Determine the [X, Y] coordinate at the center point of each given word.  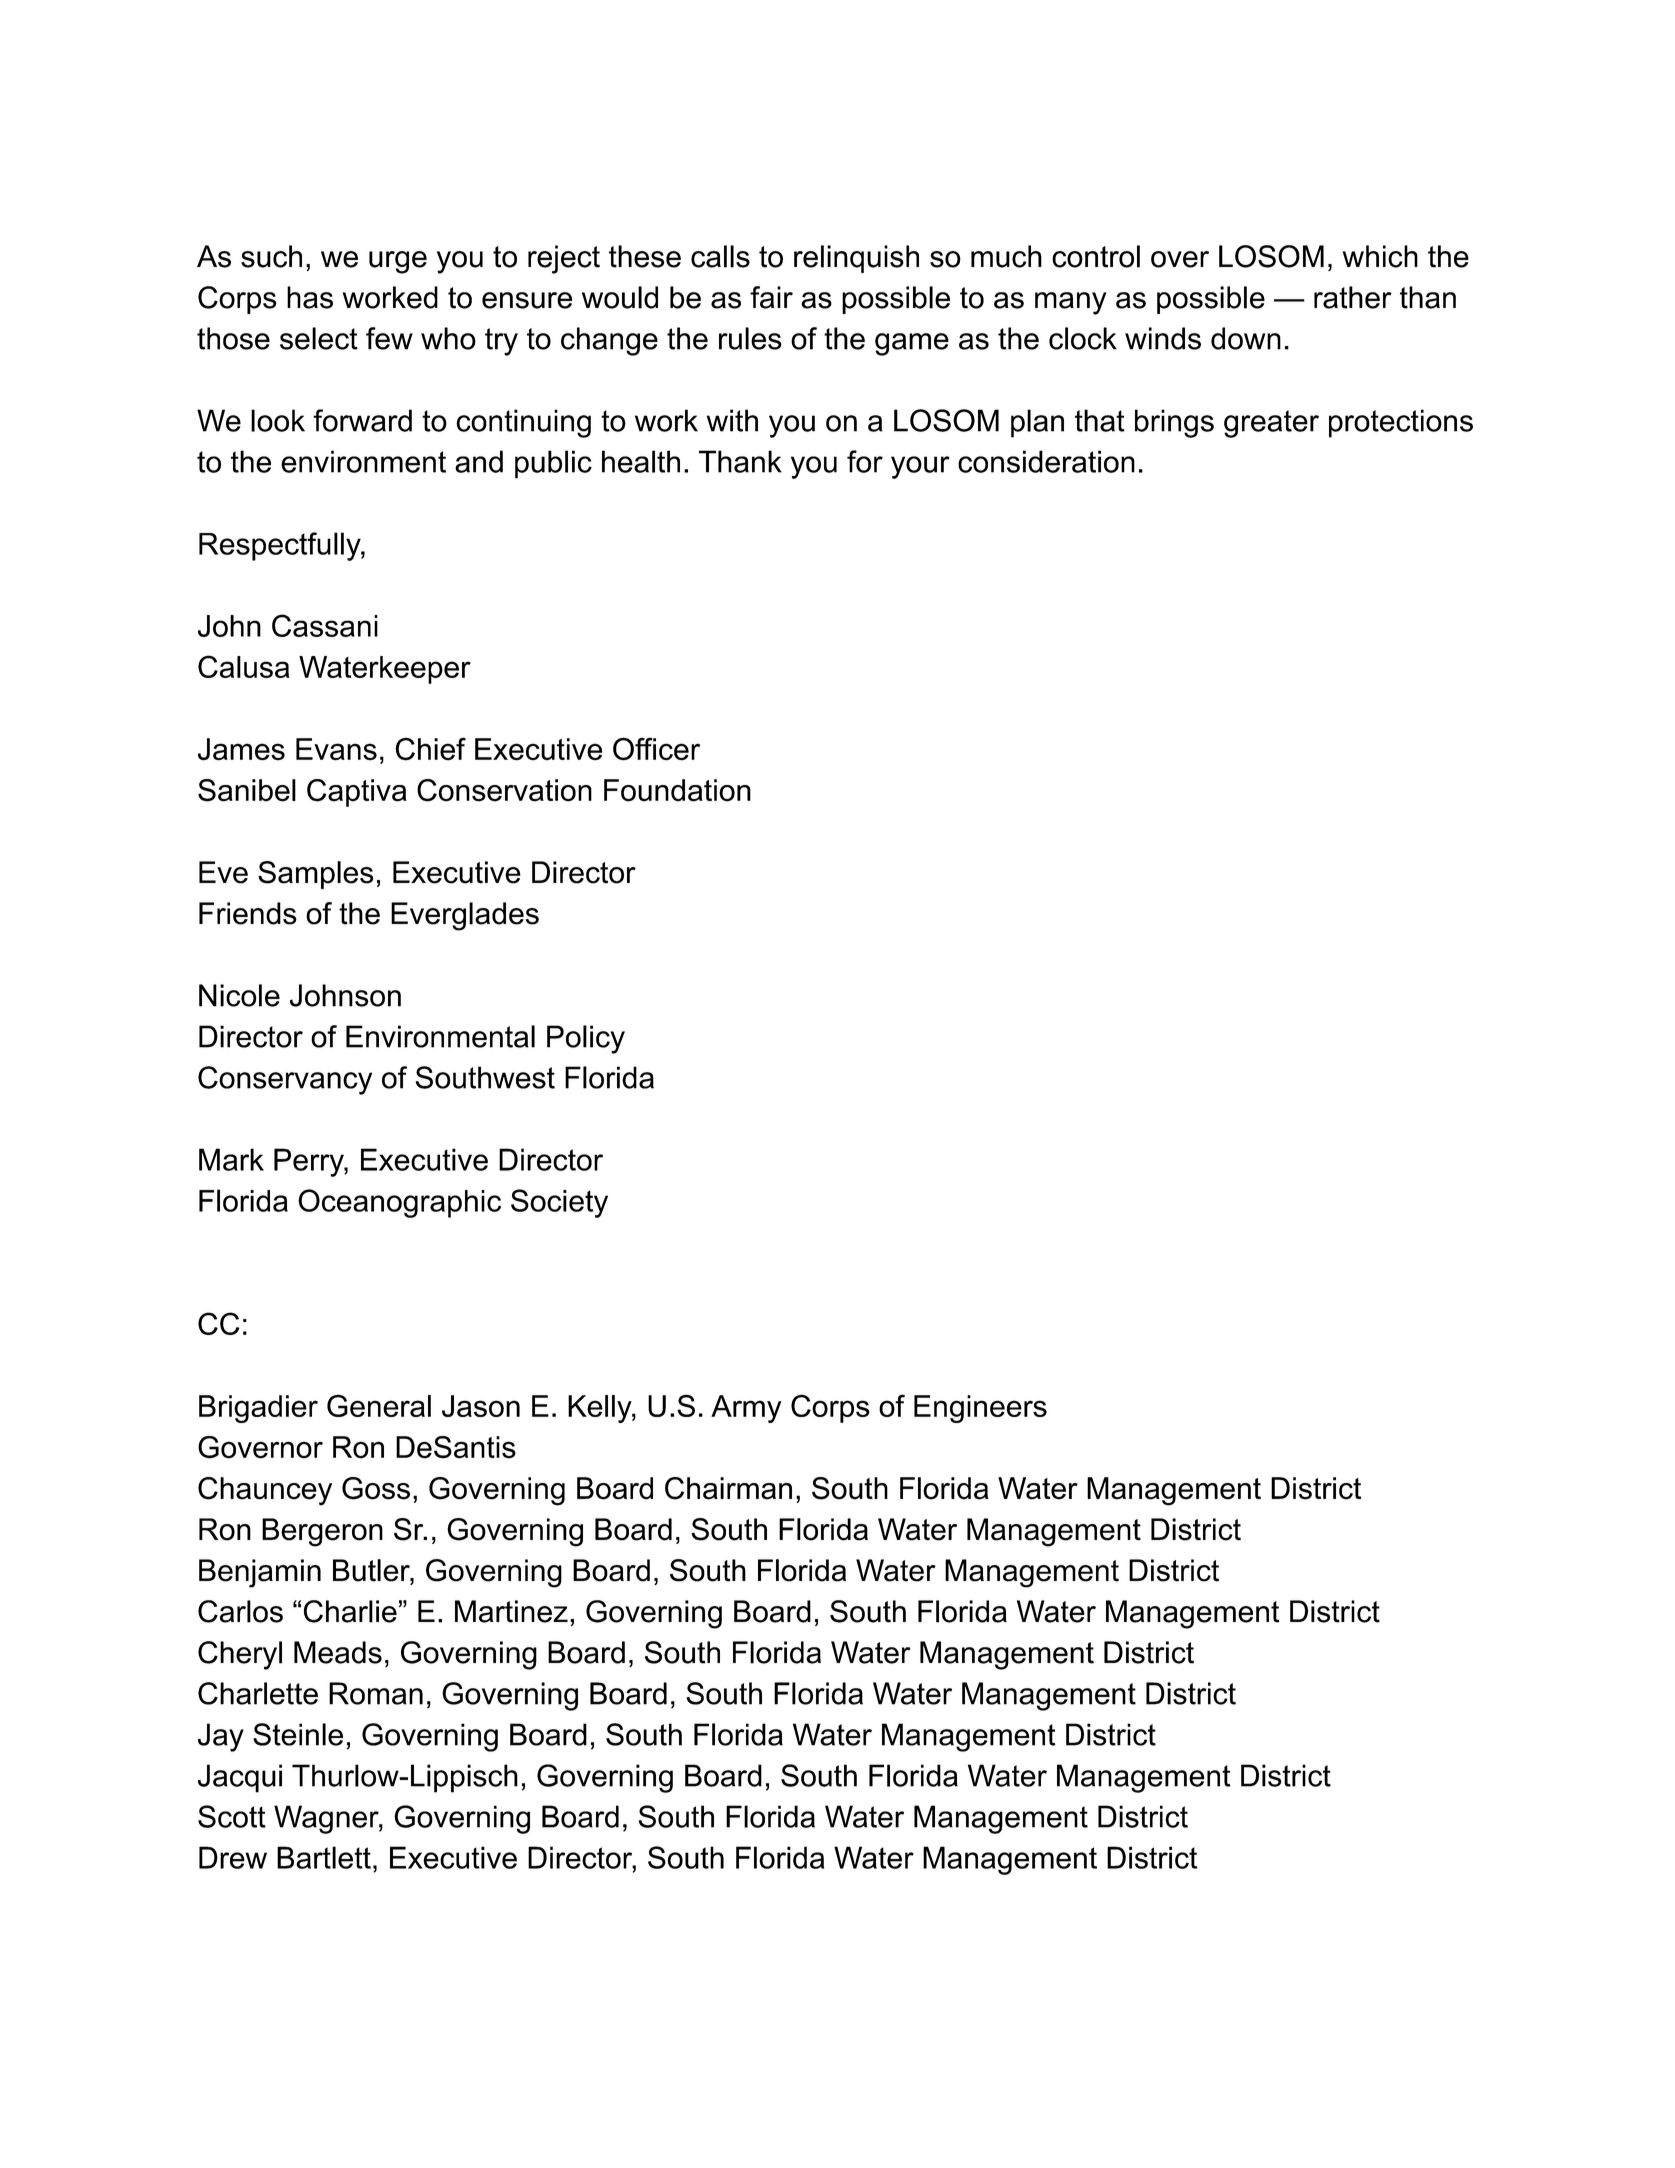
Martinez [511, 1611]
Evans [336, 749]
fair [771, 297]
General [379, 1405]
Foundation [677, 790]
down [1246, 338]
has [310, 297]
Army [746, 1409]
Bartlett [324, 1857]
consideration [1046, 461]
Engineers [980, 1409]
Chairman [728, 1488]
